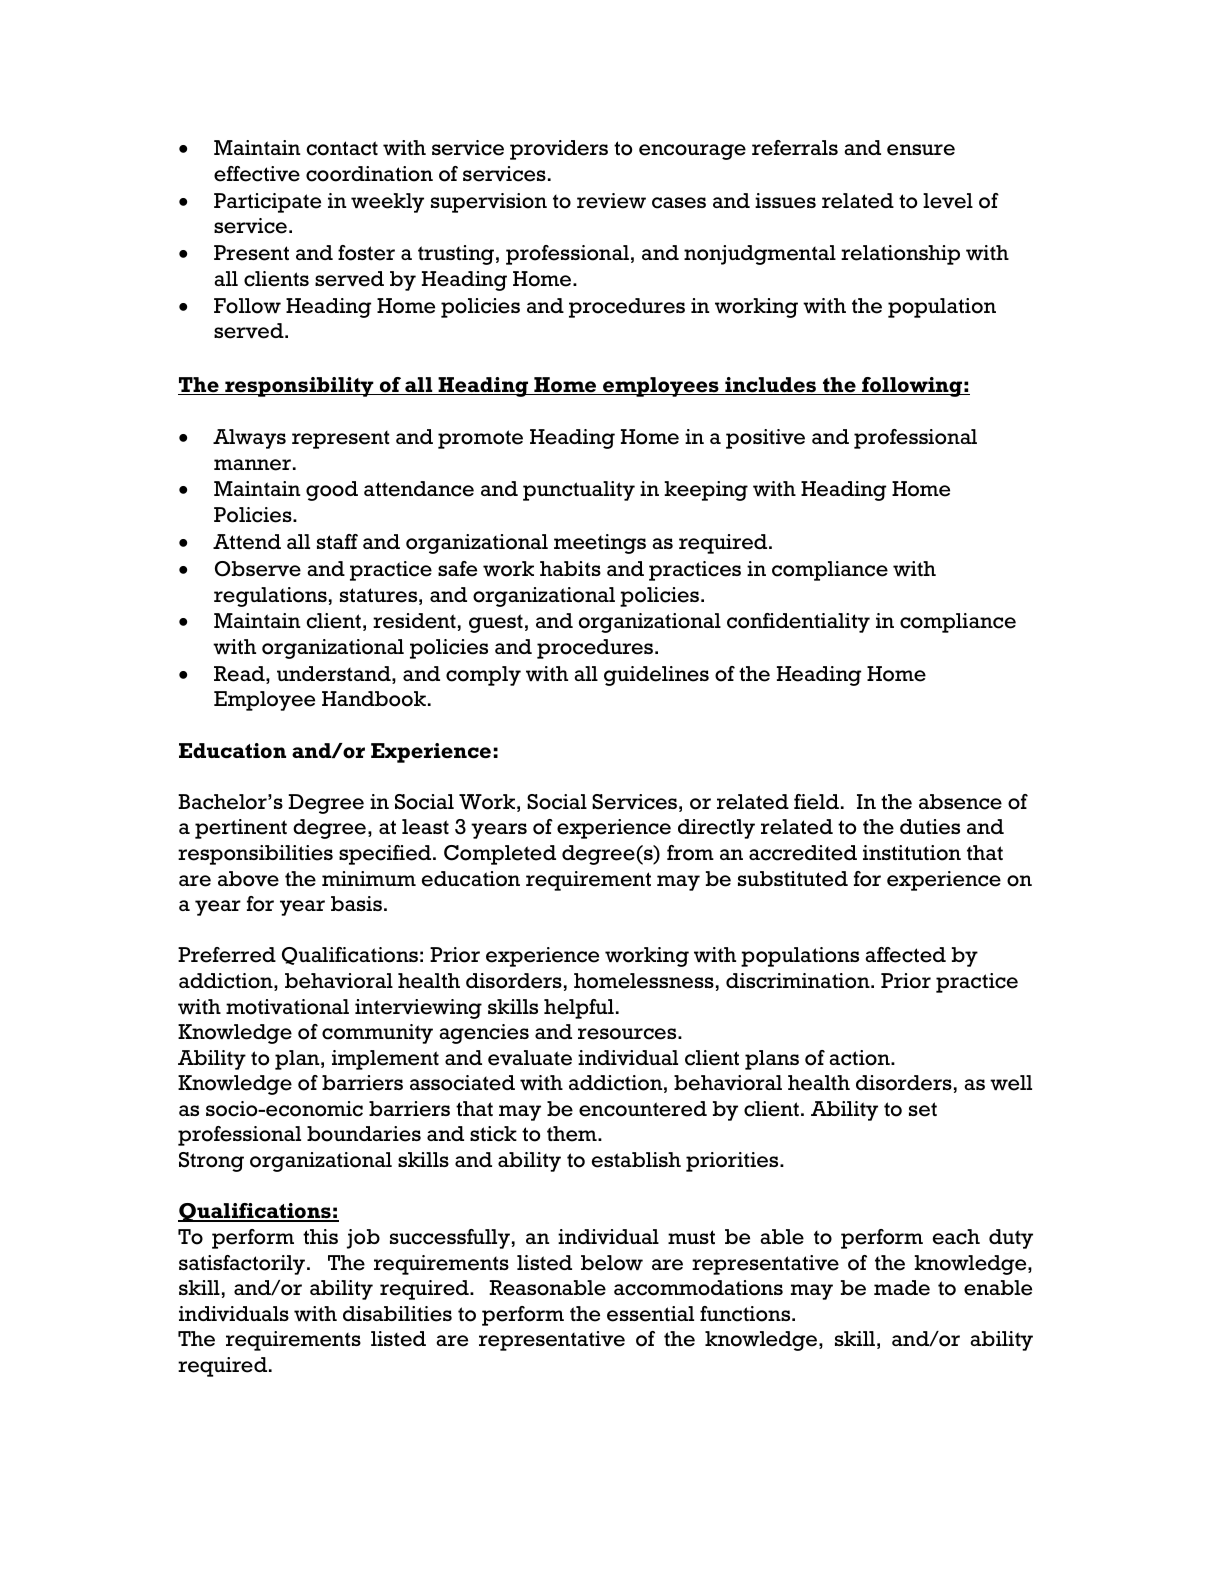  I want to click on basis, so click(356, 903).
